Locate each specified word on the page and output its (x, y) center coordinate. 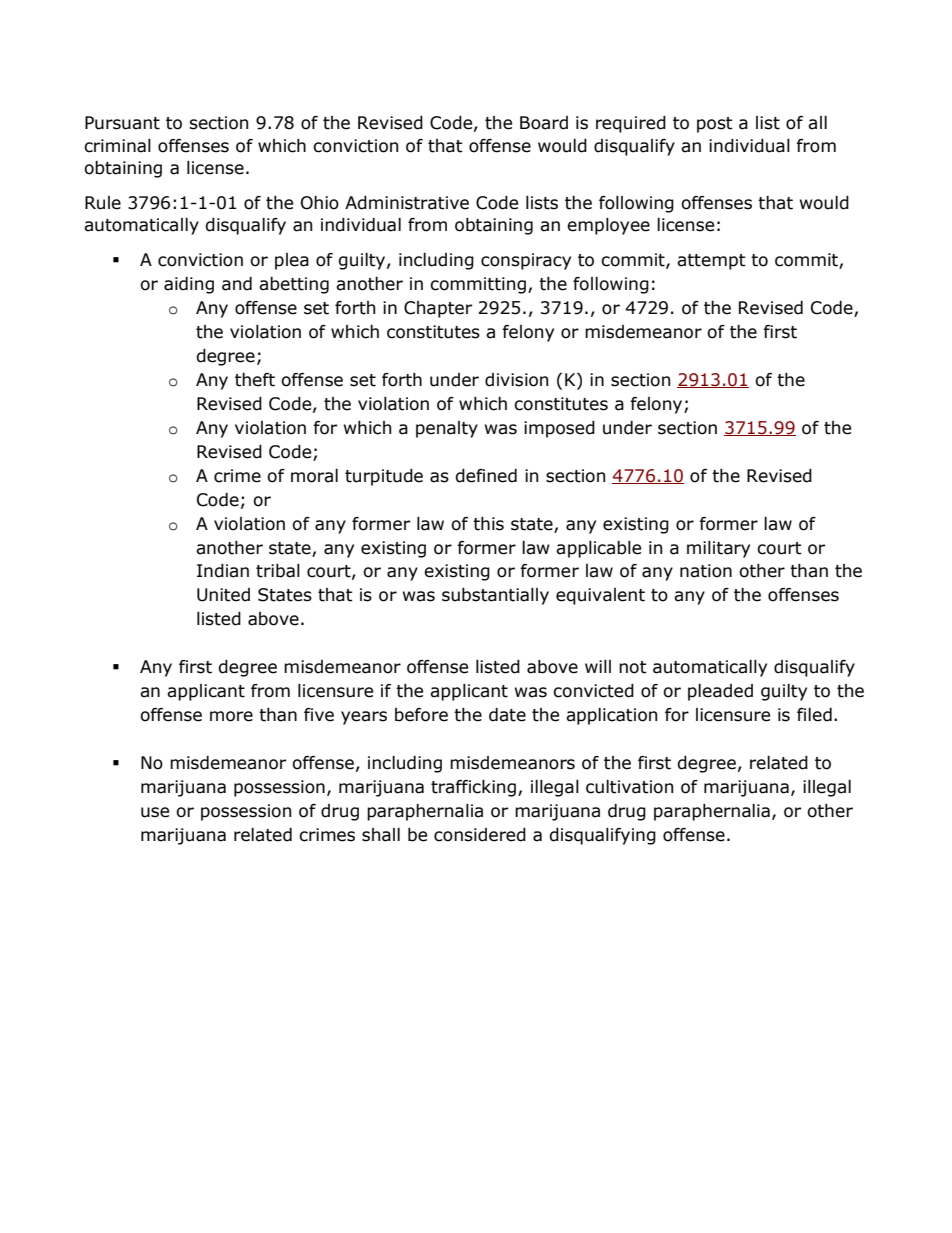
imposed (559, 429)
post (715, 125)
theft (255, 380)
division (516, 380)
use (155, 812)
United (223, 595)
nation (706, 571)
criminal (117, 146)
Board (544, 123)
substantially (495, 596)
